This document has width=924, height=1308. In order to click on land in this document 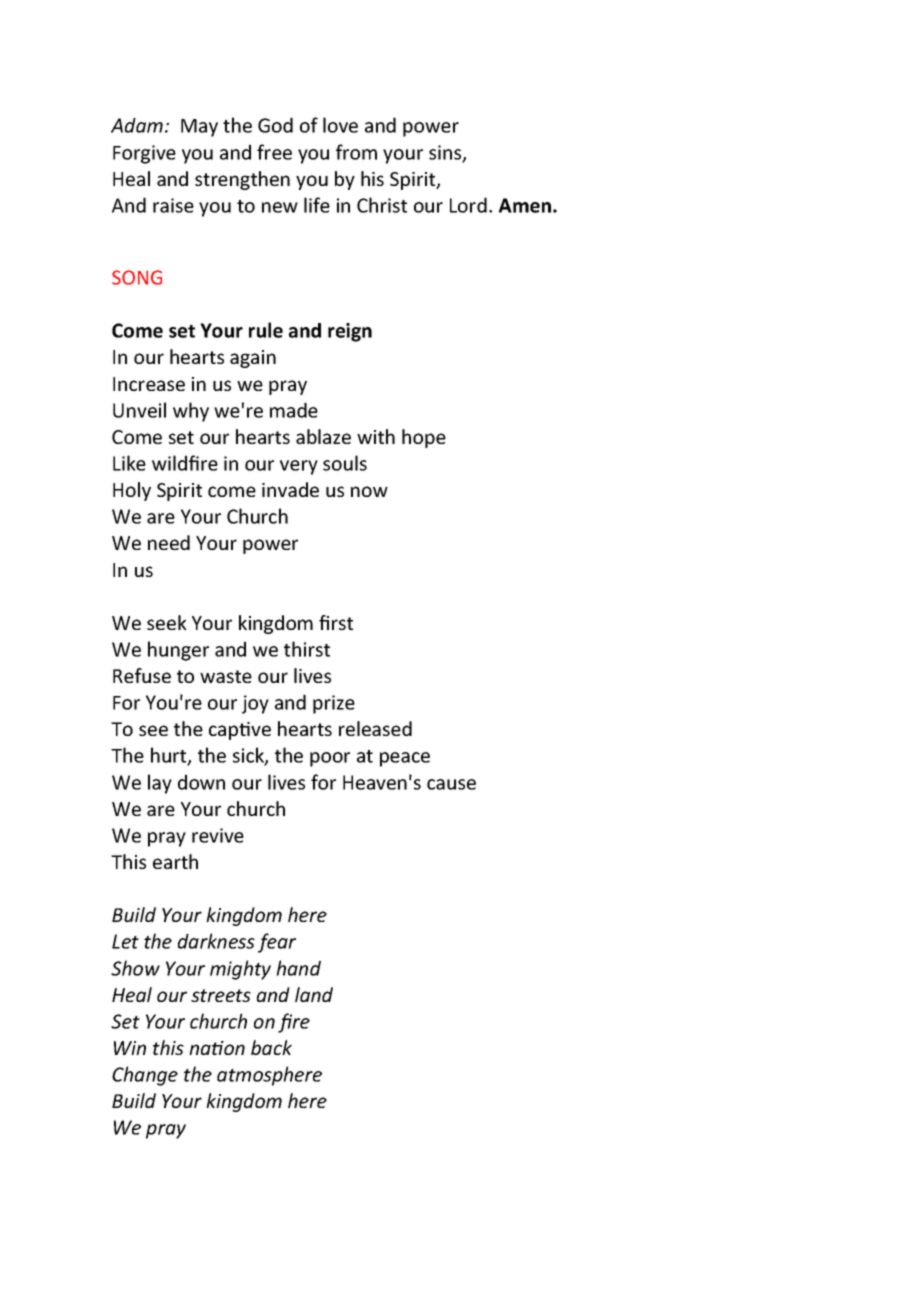, I will do `click(314, 994)`.
